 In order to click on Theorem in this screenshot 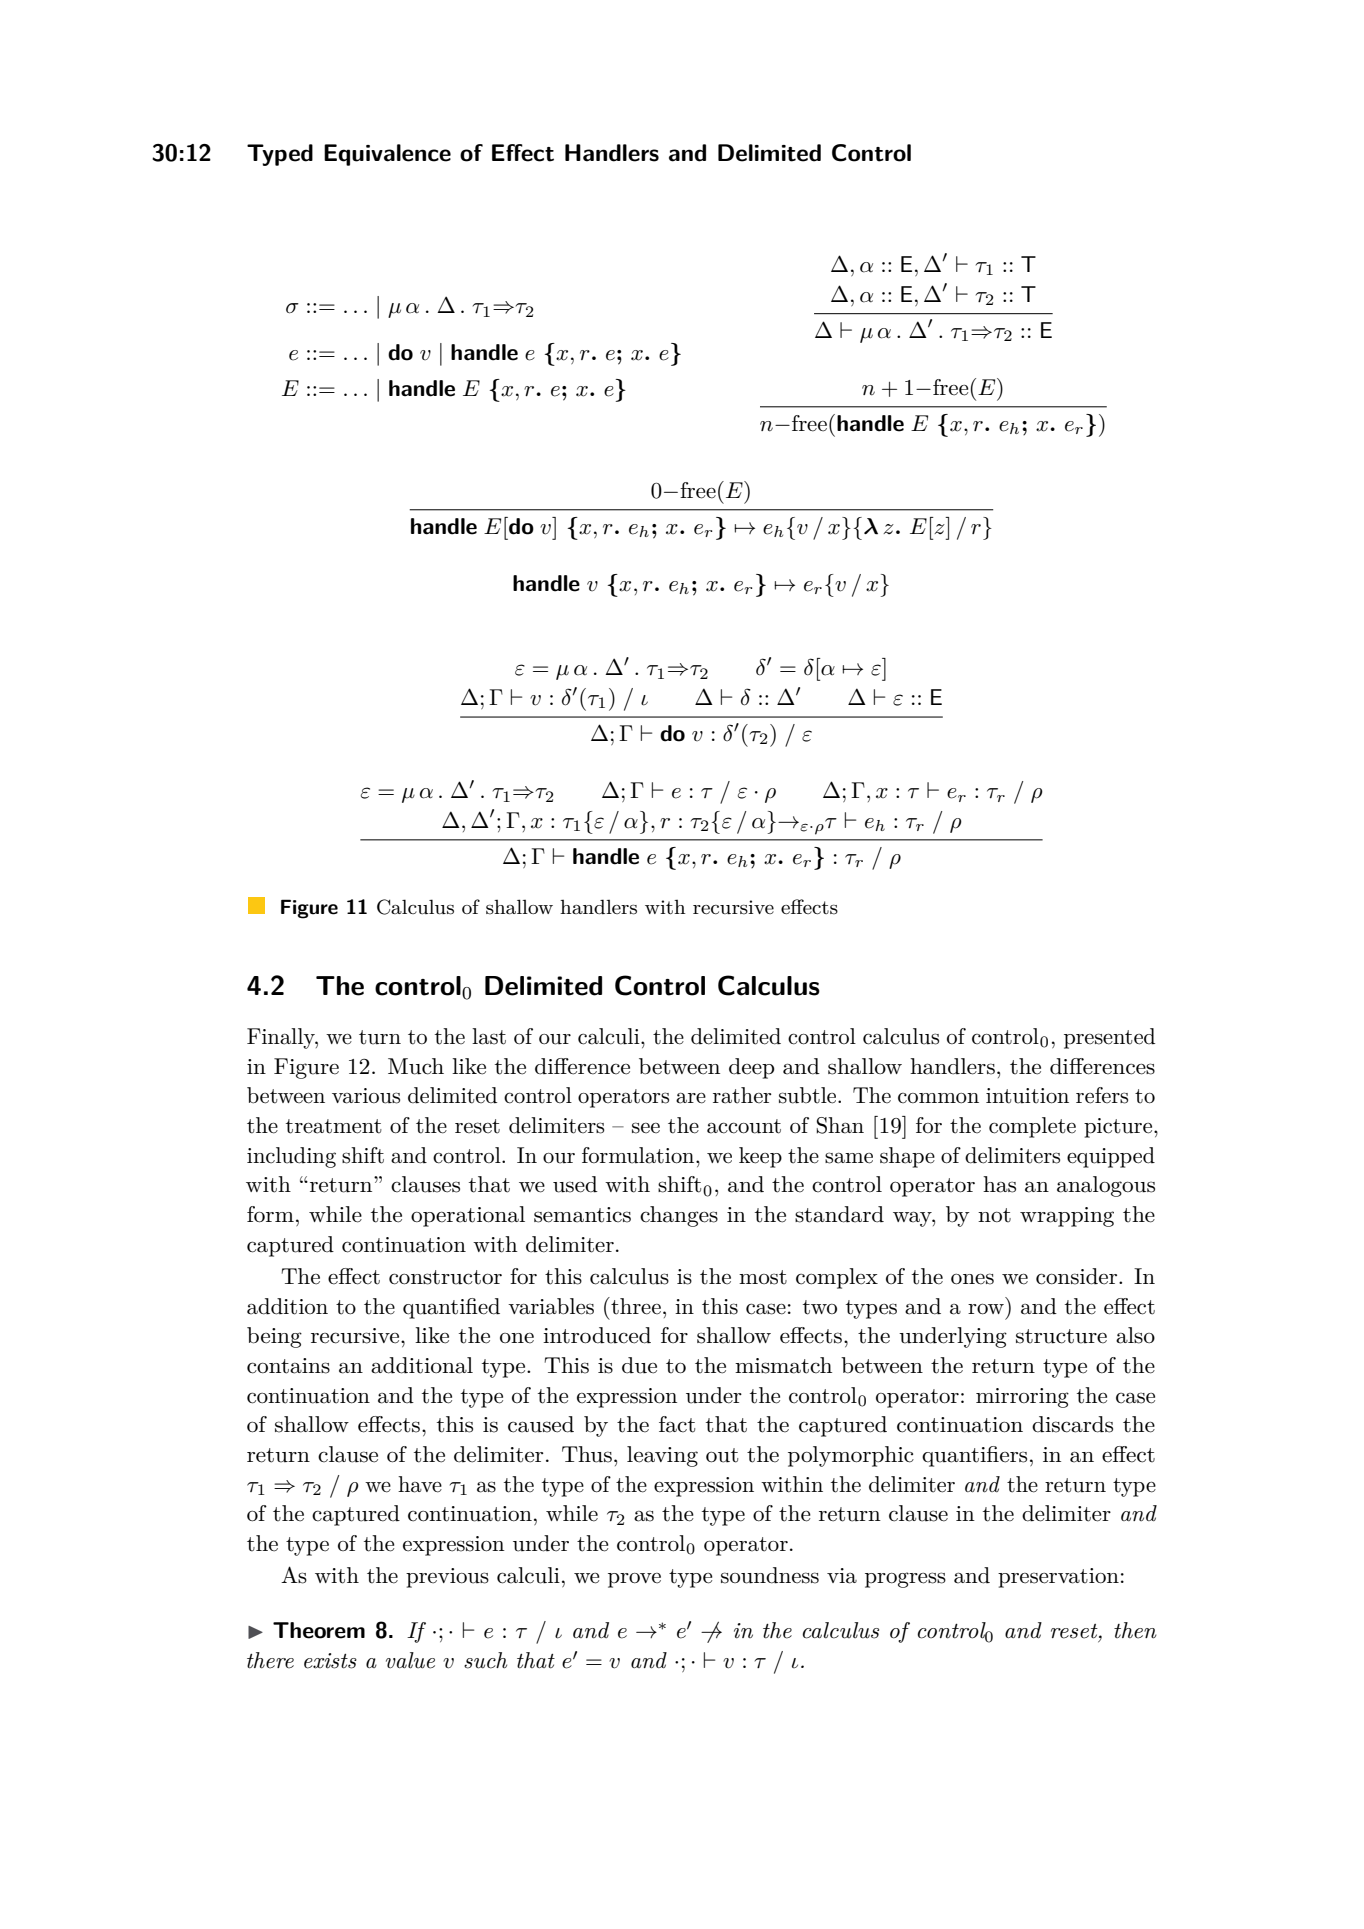, I will do `click(319, 1630)`.
